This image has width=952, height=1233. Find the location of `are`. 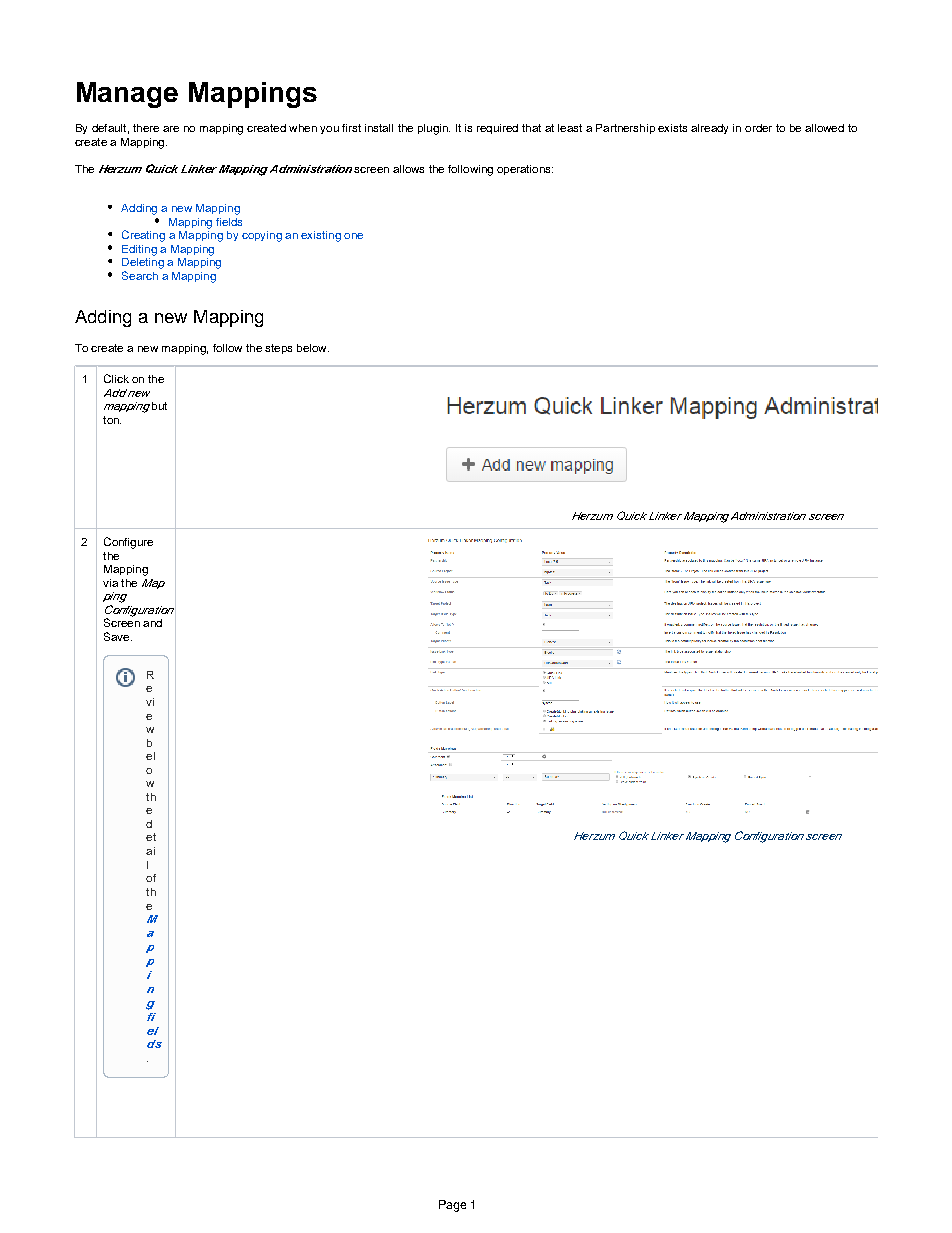

are is located at coordinates (171, 129).
